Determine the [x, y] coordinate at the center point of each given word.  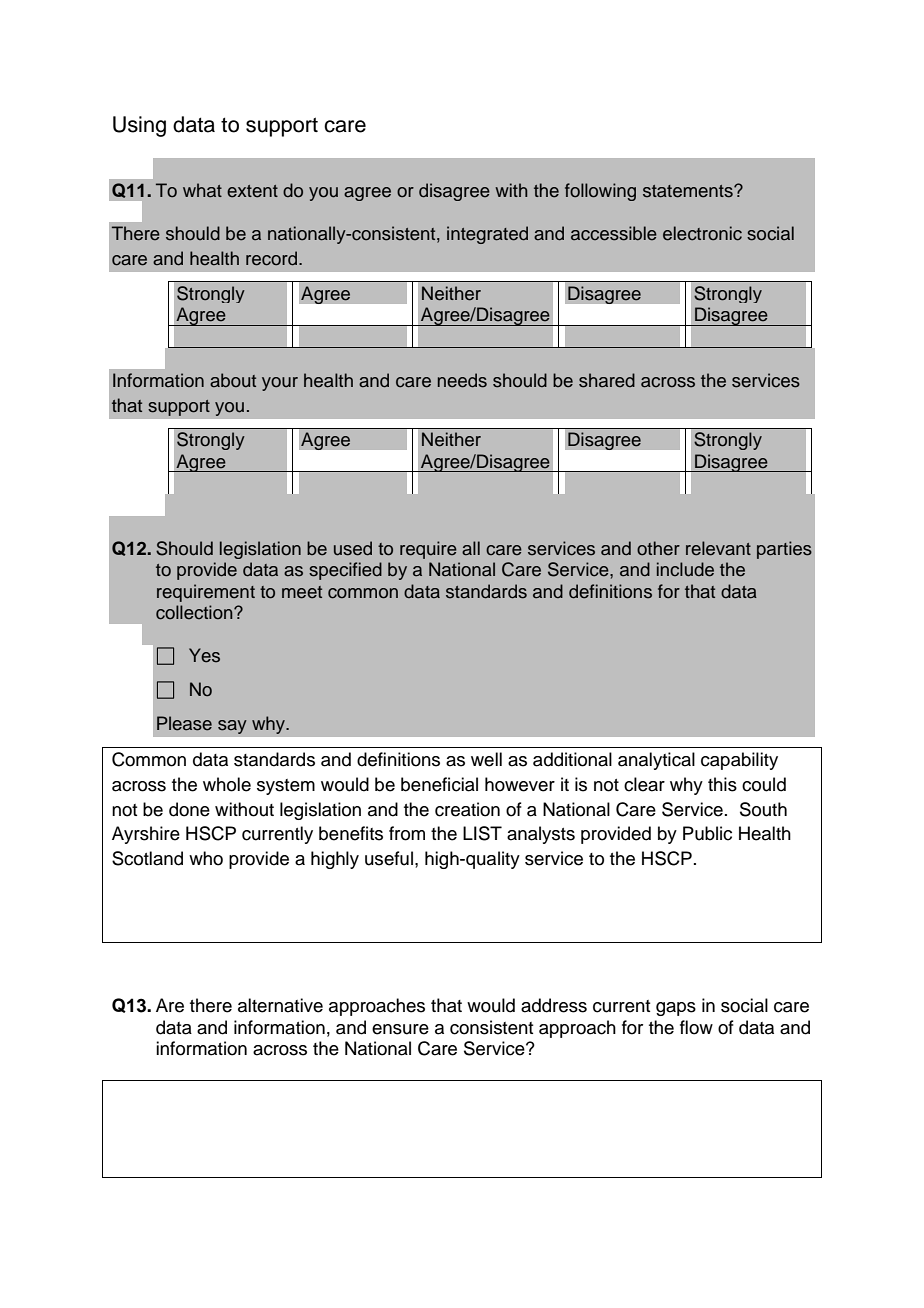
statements [689, 191]
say [232, 727]
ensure [400, 1029]
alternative [280, 1005]
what [202, 190]
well [486, 759]
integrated [487, 235]
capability [739, 761]
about [233, 380]
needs [462, 380]
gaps [676, 1009]
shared [607, 380]
